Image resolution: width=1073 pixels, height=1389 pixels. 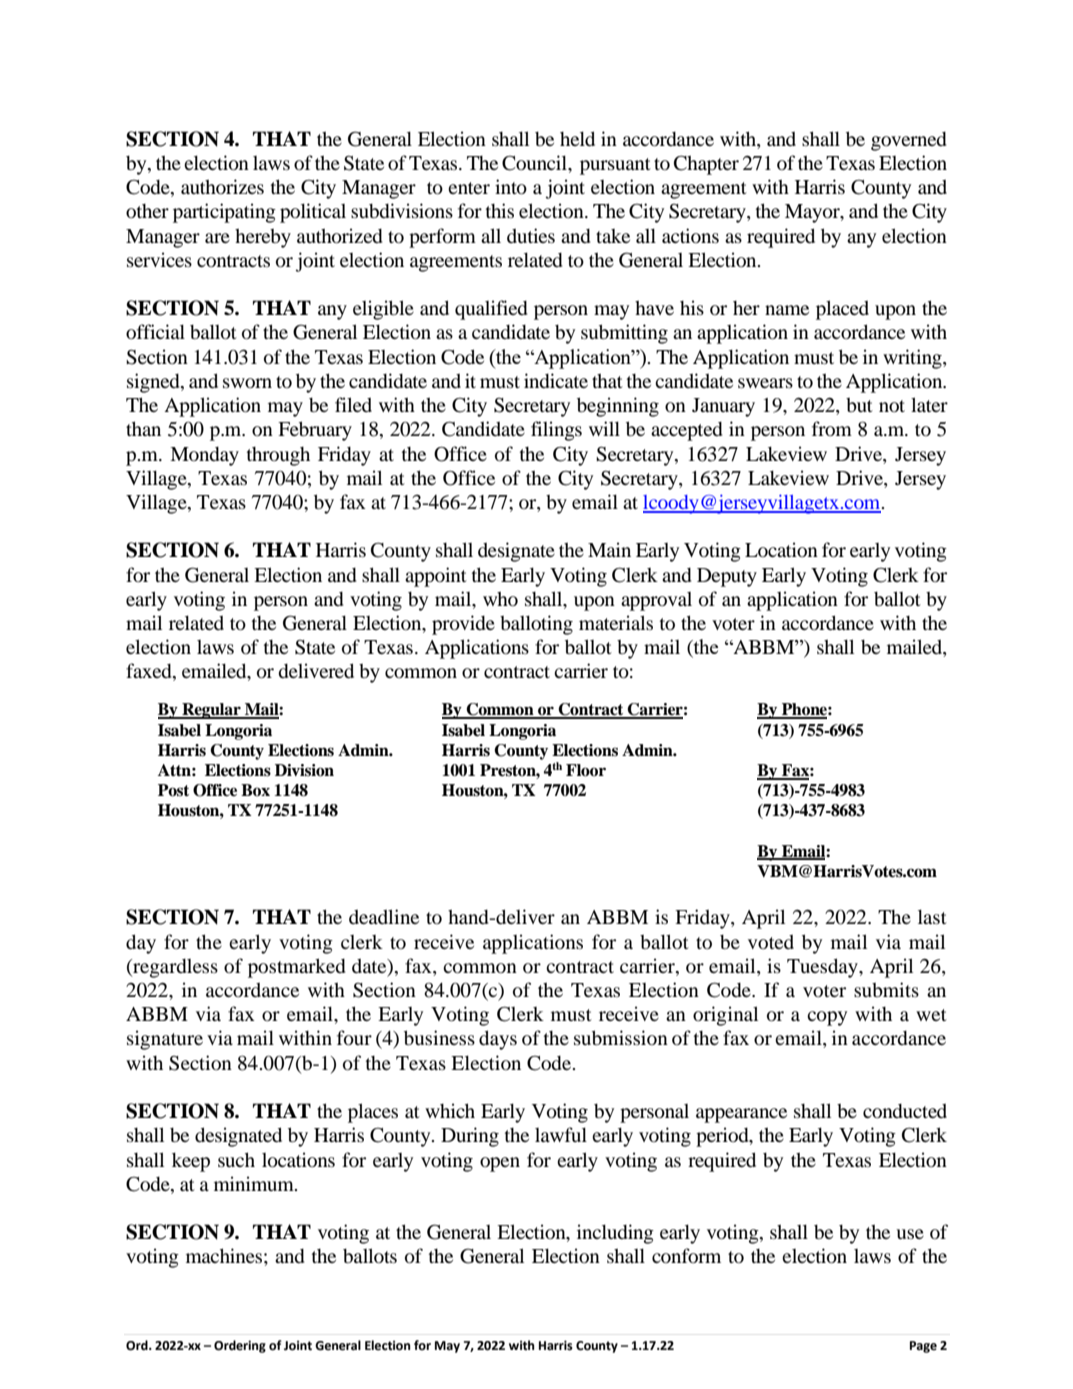 What do you see at coordinates (615, 1234) in the page?
I see `including` at bounding box center [615, 1234].
